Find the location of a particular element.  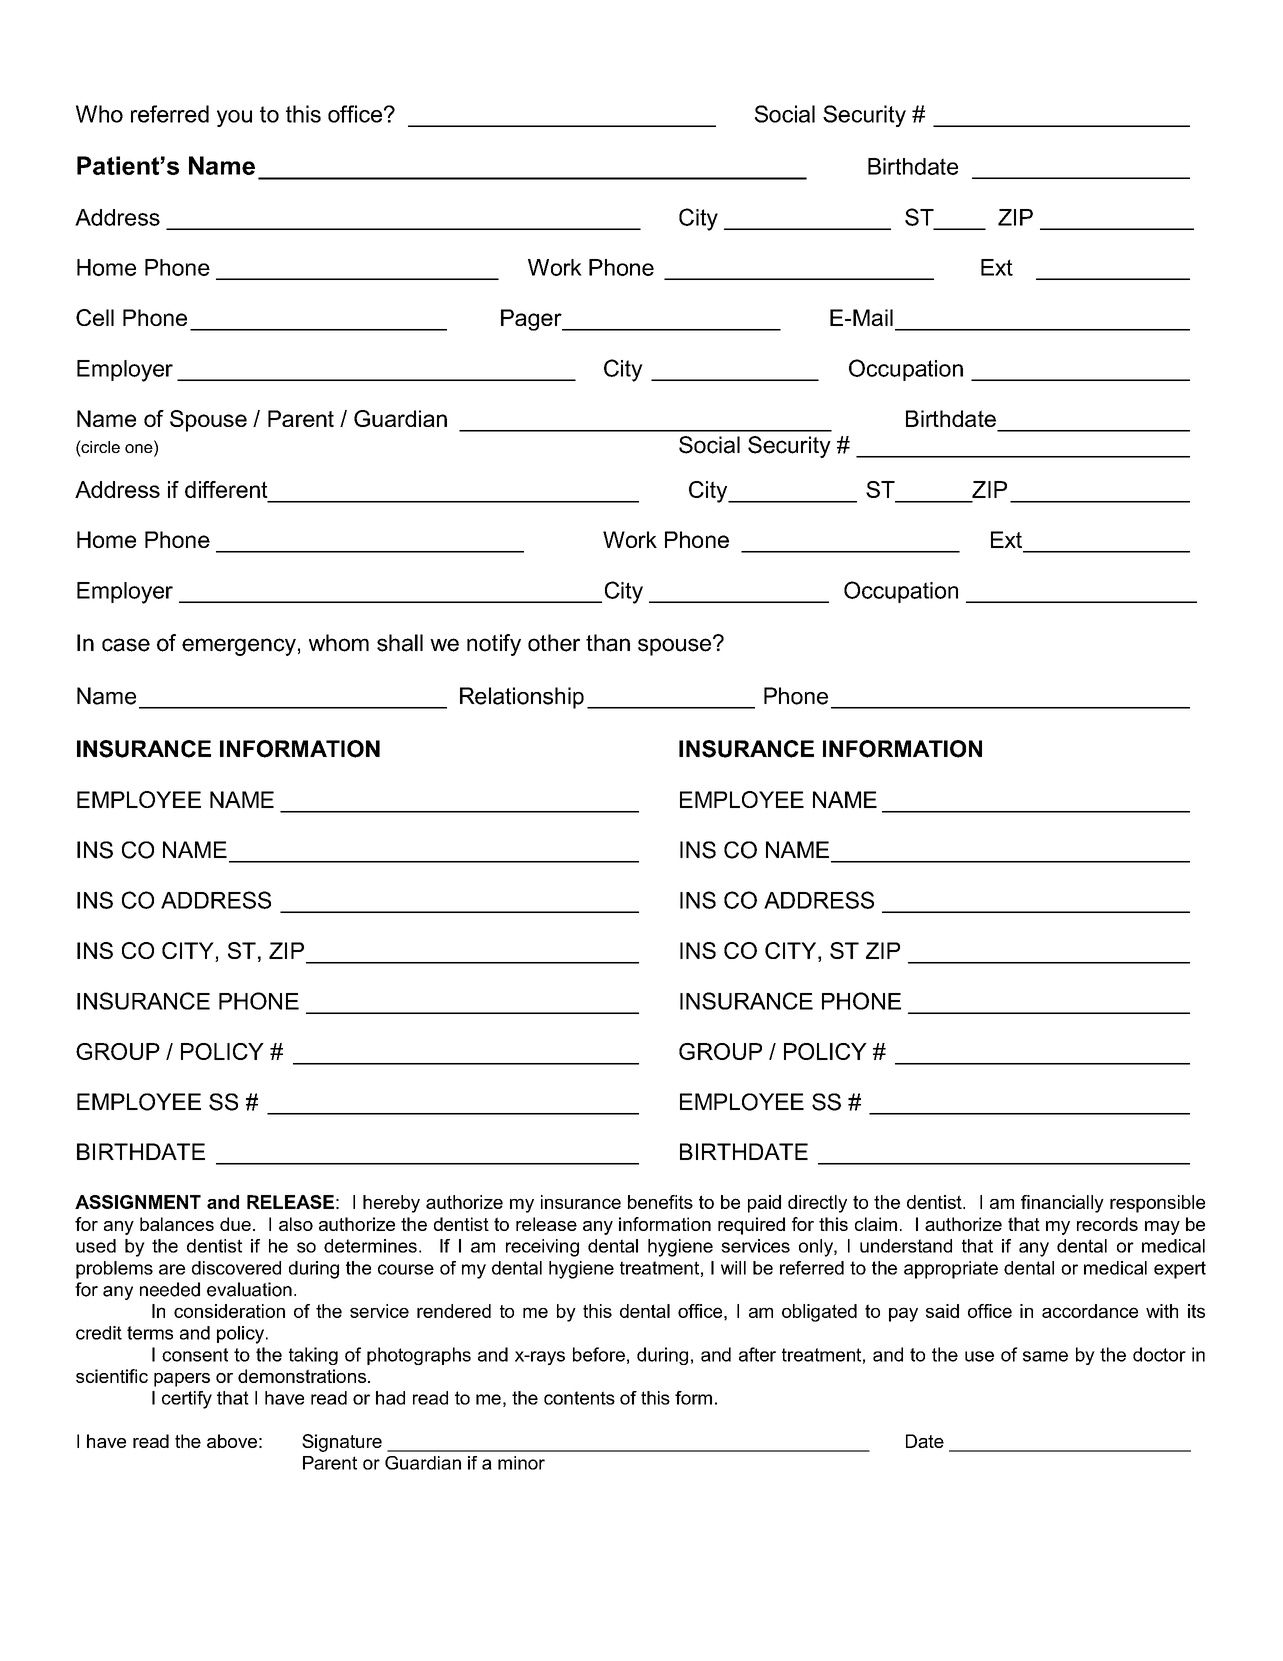

due is located at coordinates (235, 1224).
